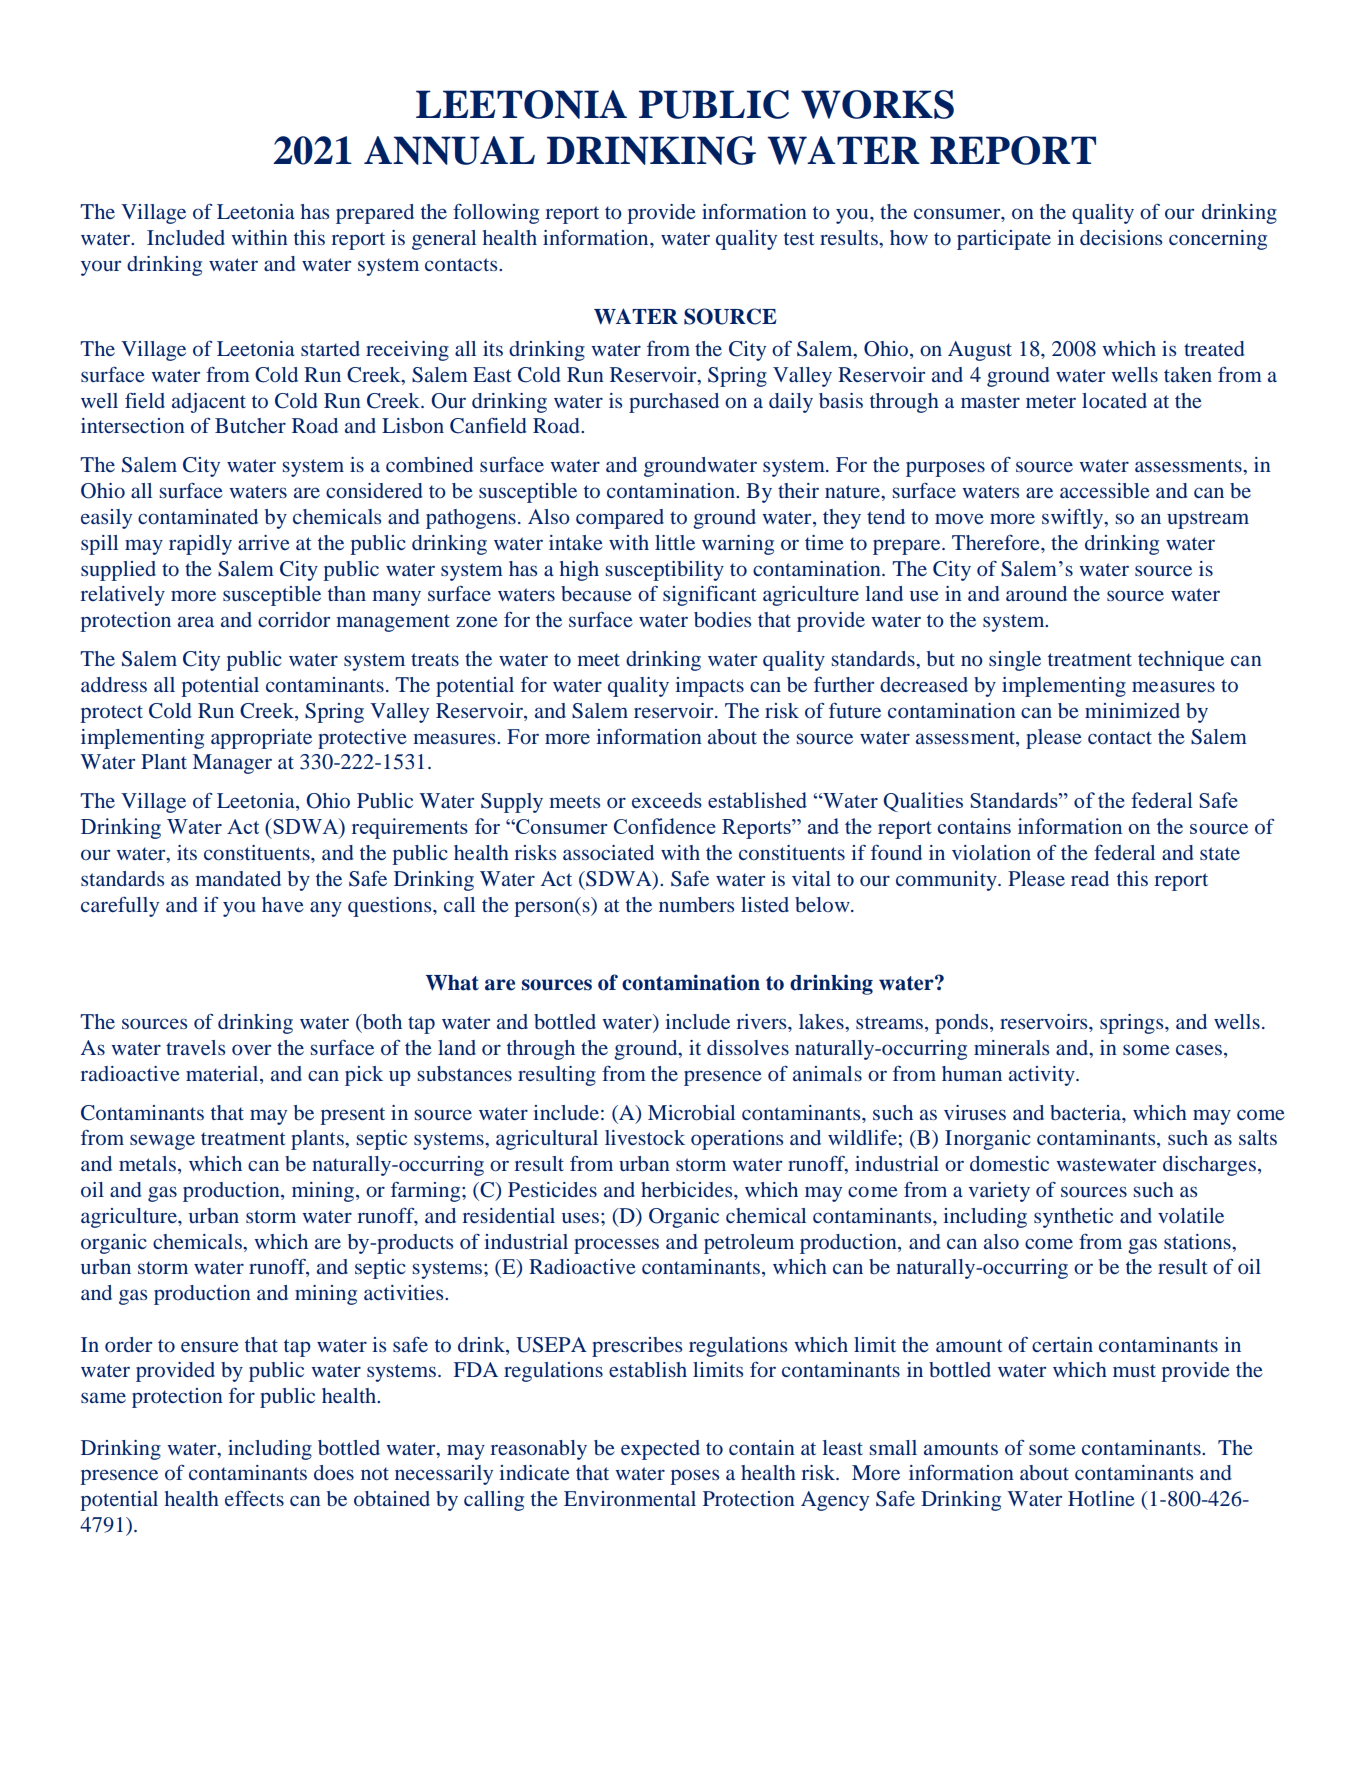  I want to click on Manager, so click(232, 764).
